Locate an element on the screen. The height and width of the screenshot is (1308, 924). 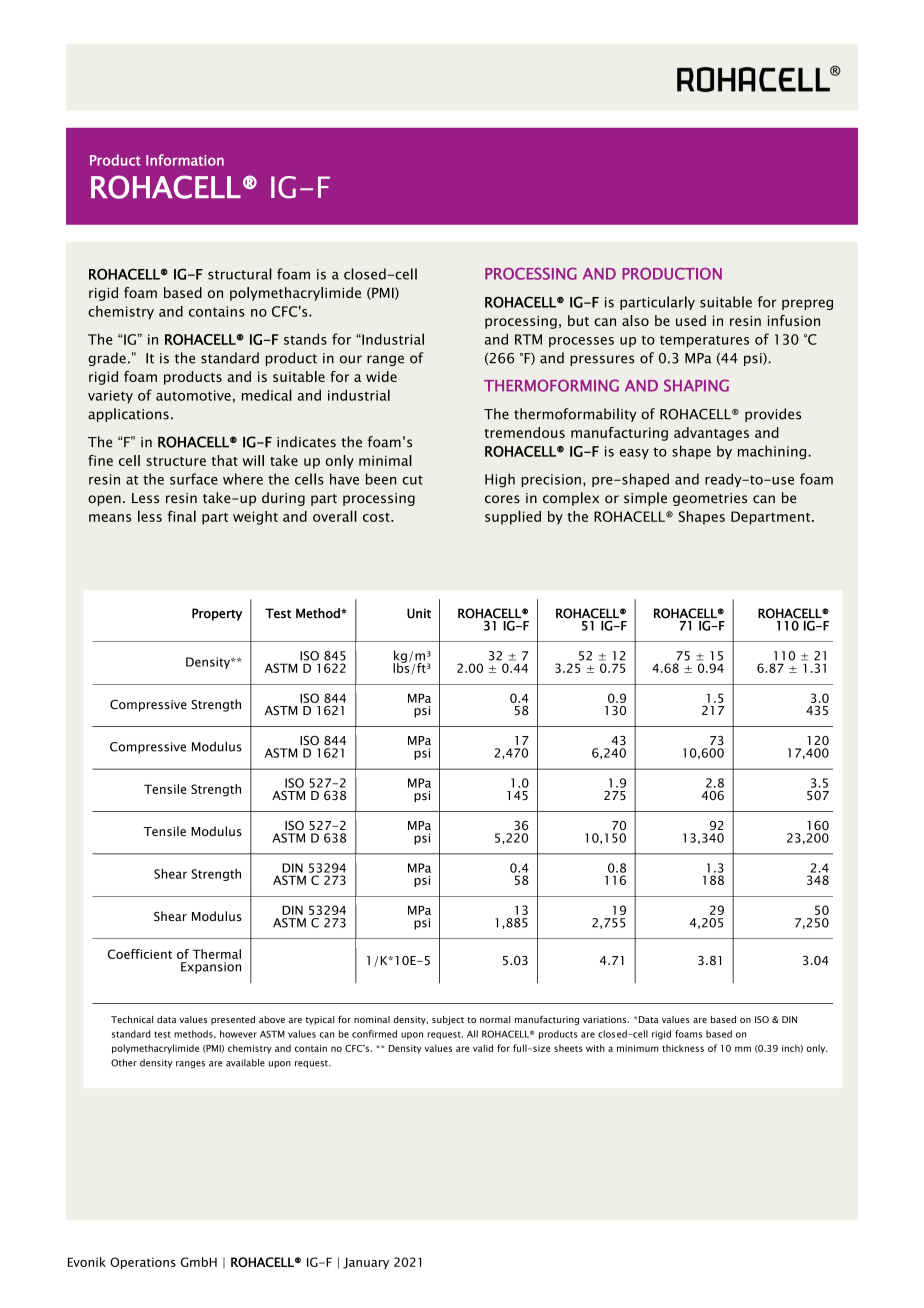
but is located at coordinates (578, 320).
